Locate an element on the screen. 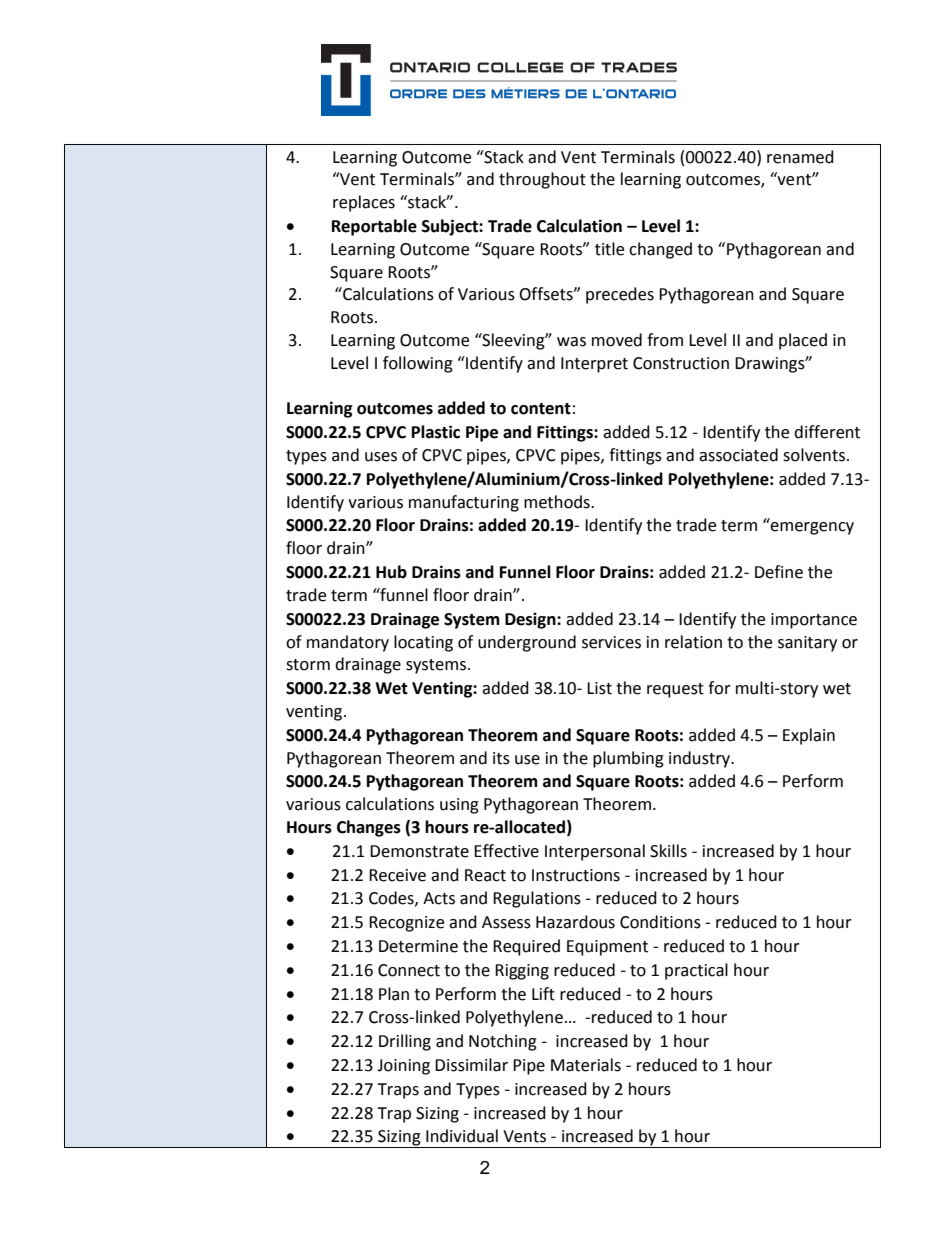  methods is located at coordinates (558, 502).
